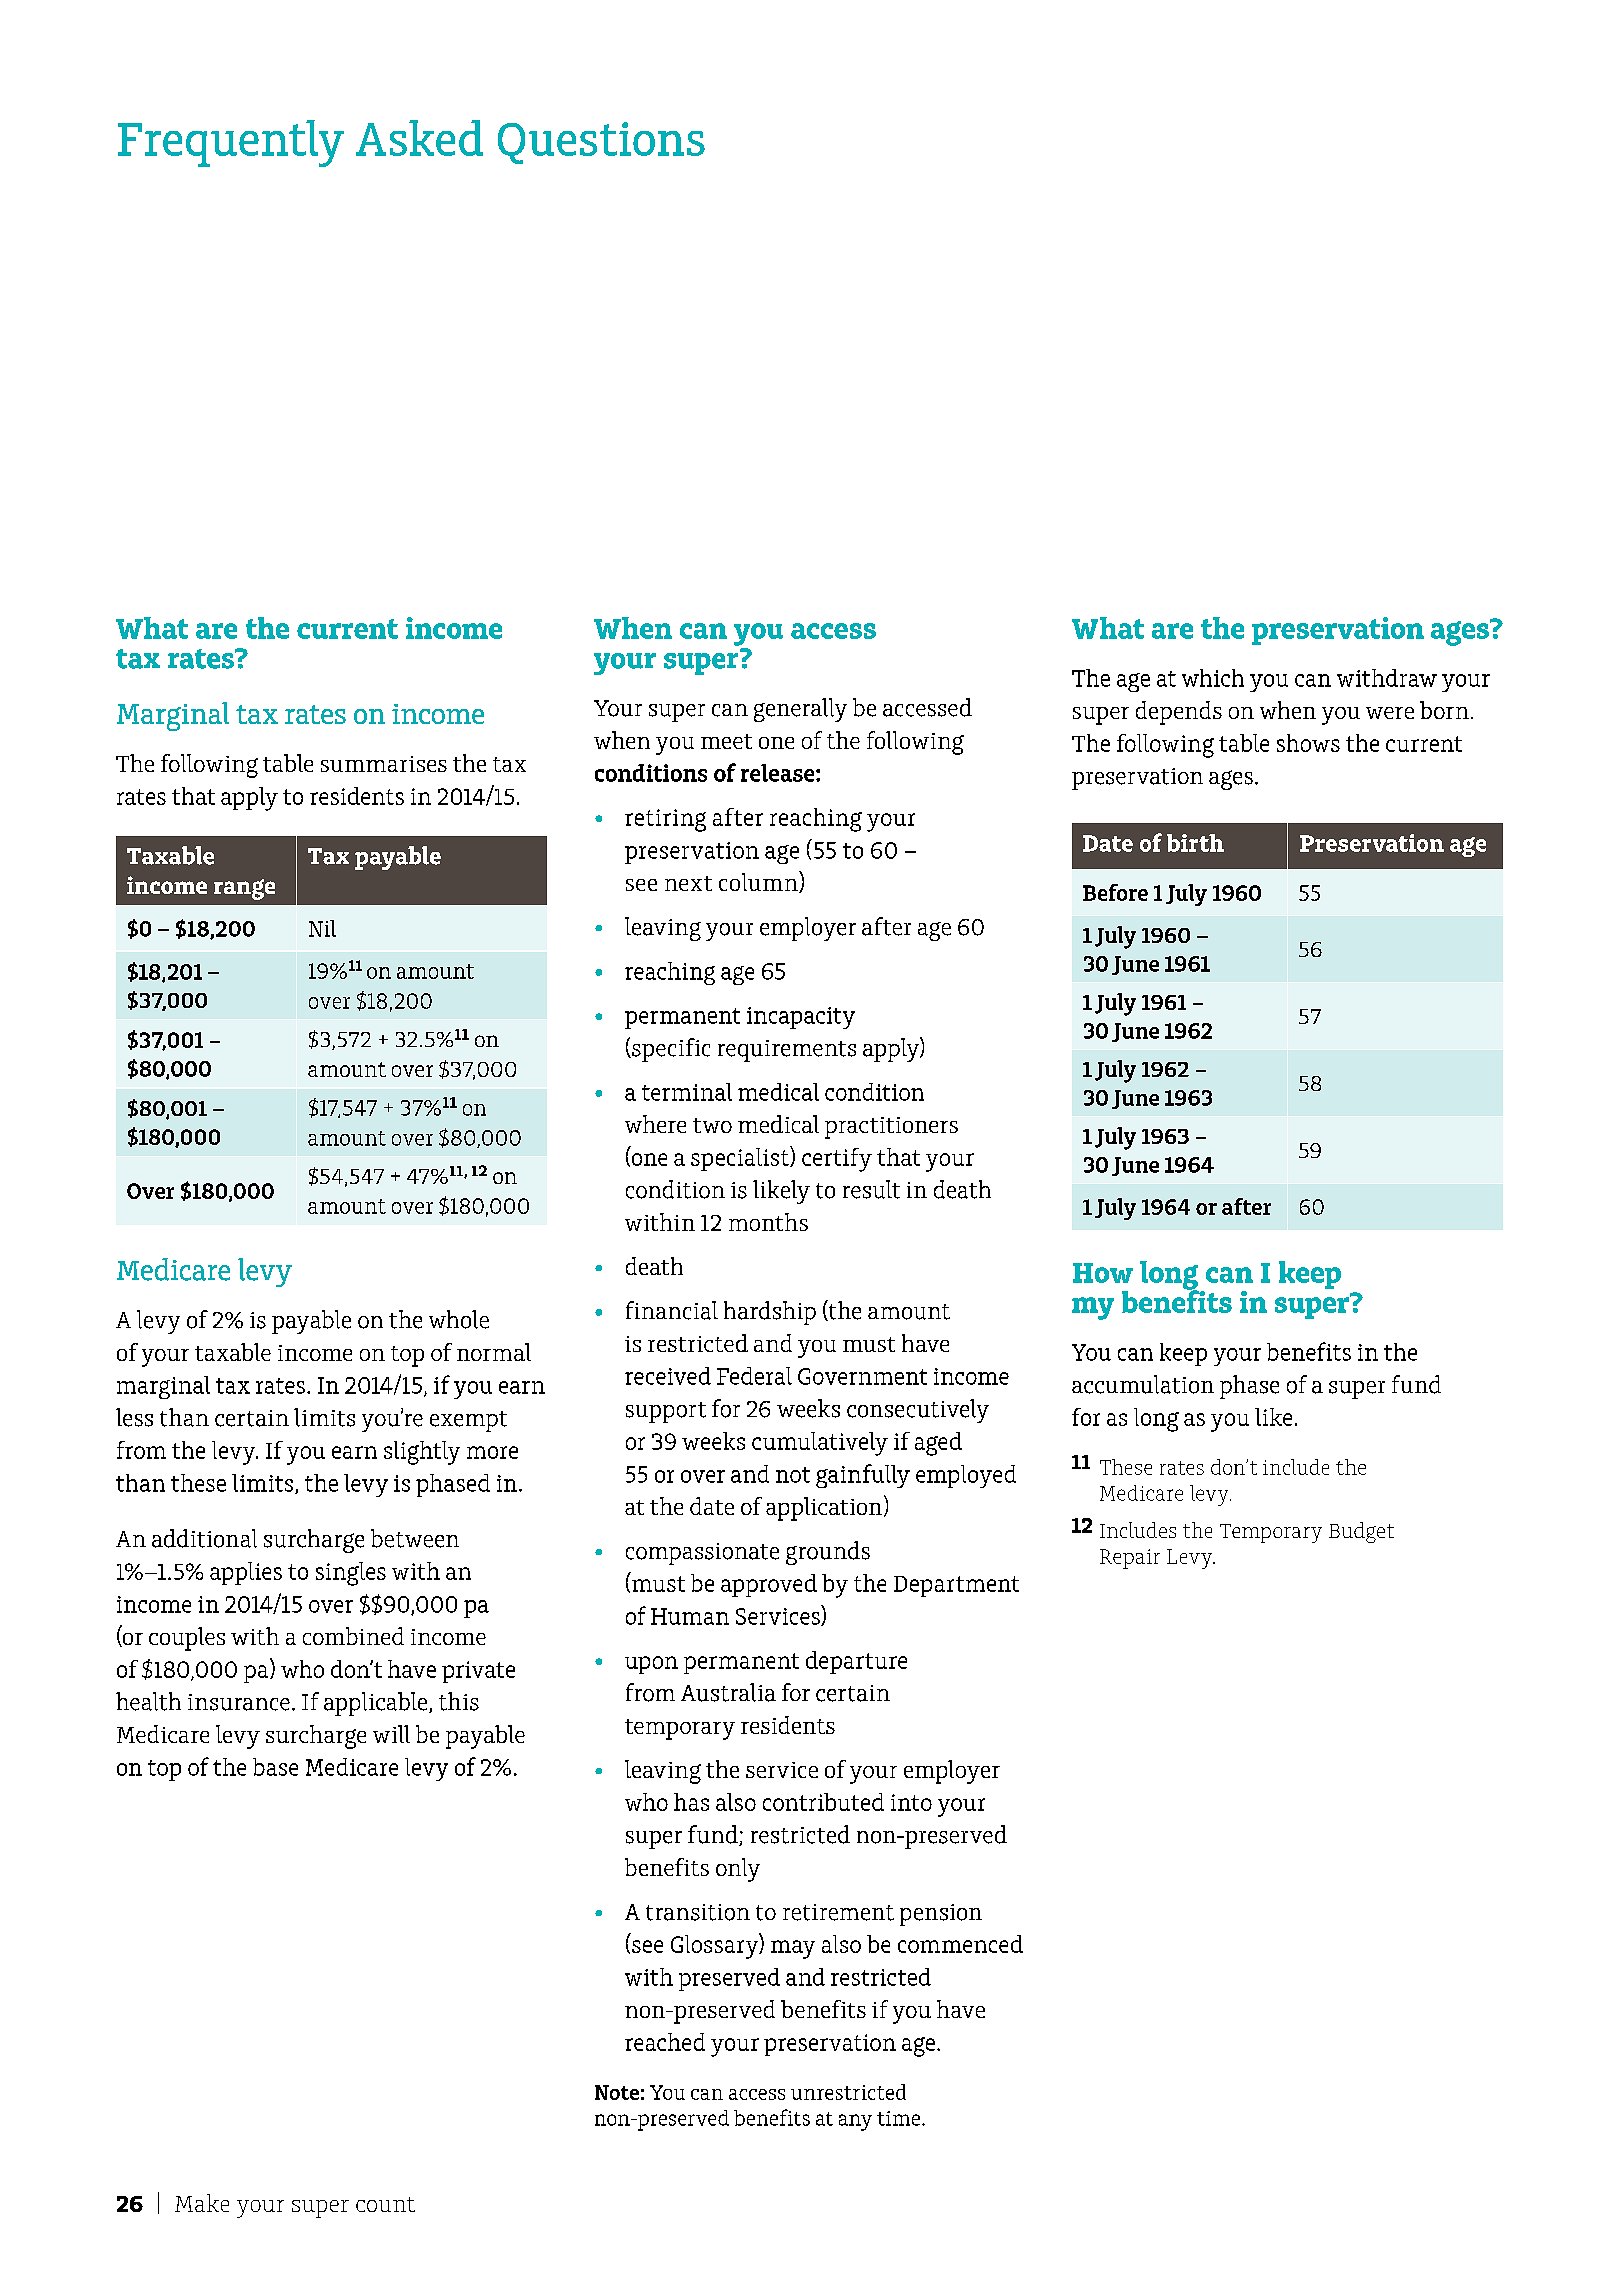 The width and height of the page is (1619, 2289). What do you see at coordinates (1361, 1532) in the page?
I see `Budget` at bounding box center [1361, 1532].
